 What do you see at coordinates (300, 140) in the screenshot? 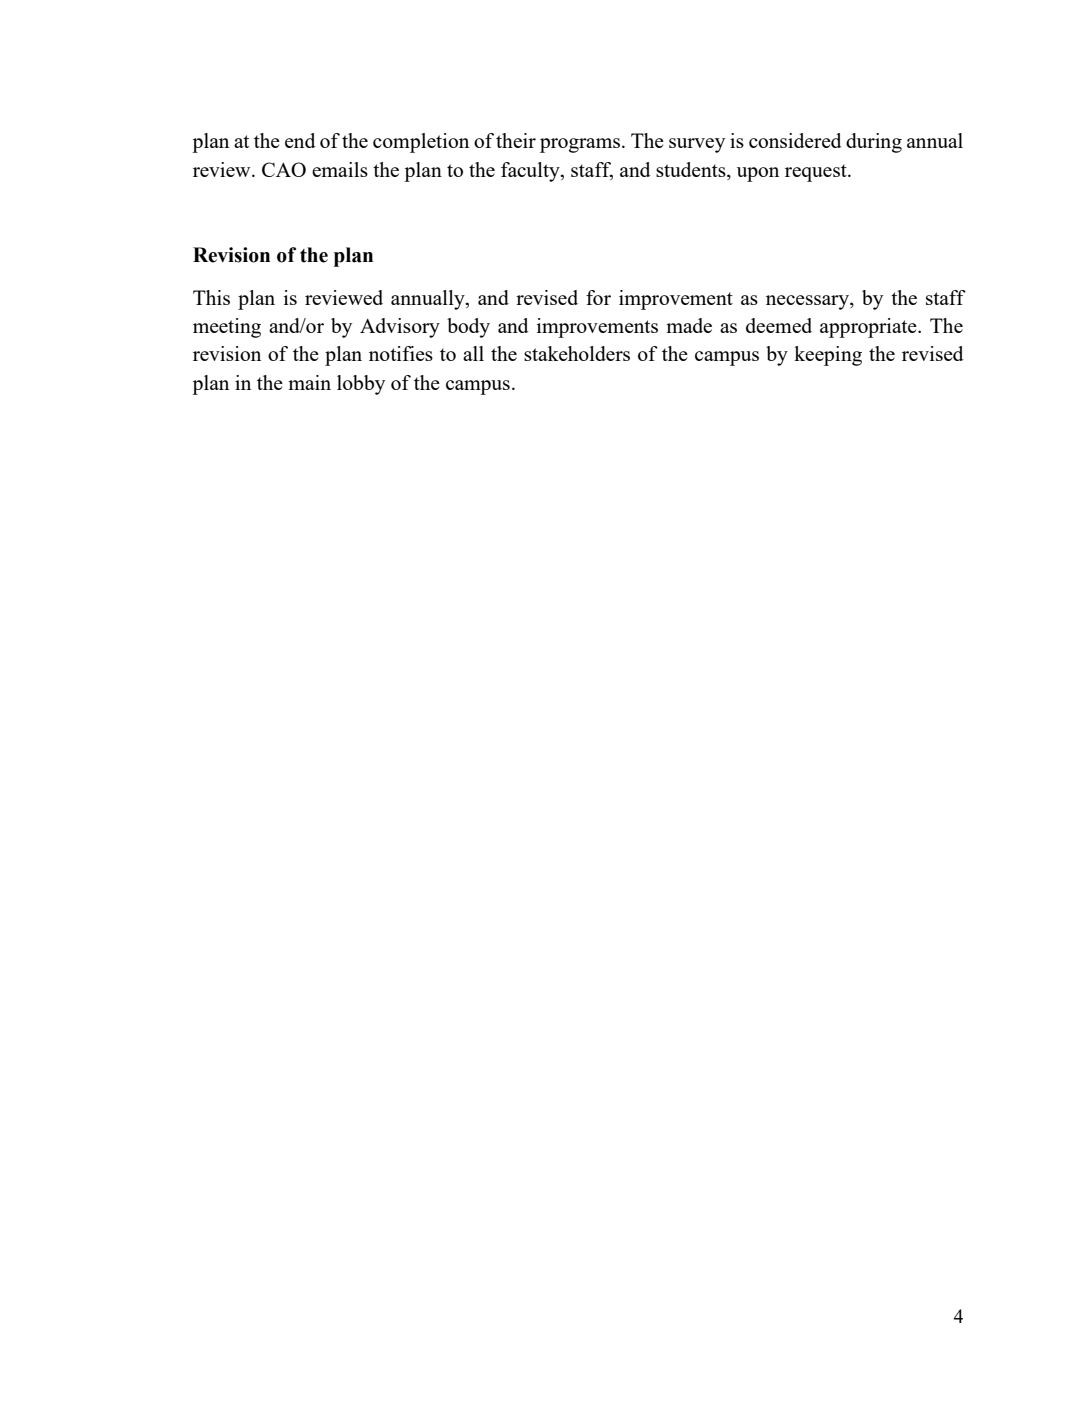
I see `end` at bounding box center [300, 140].
